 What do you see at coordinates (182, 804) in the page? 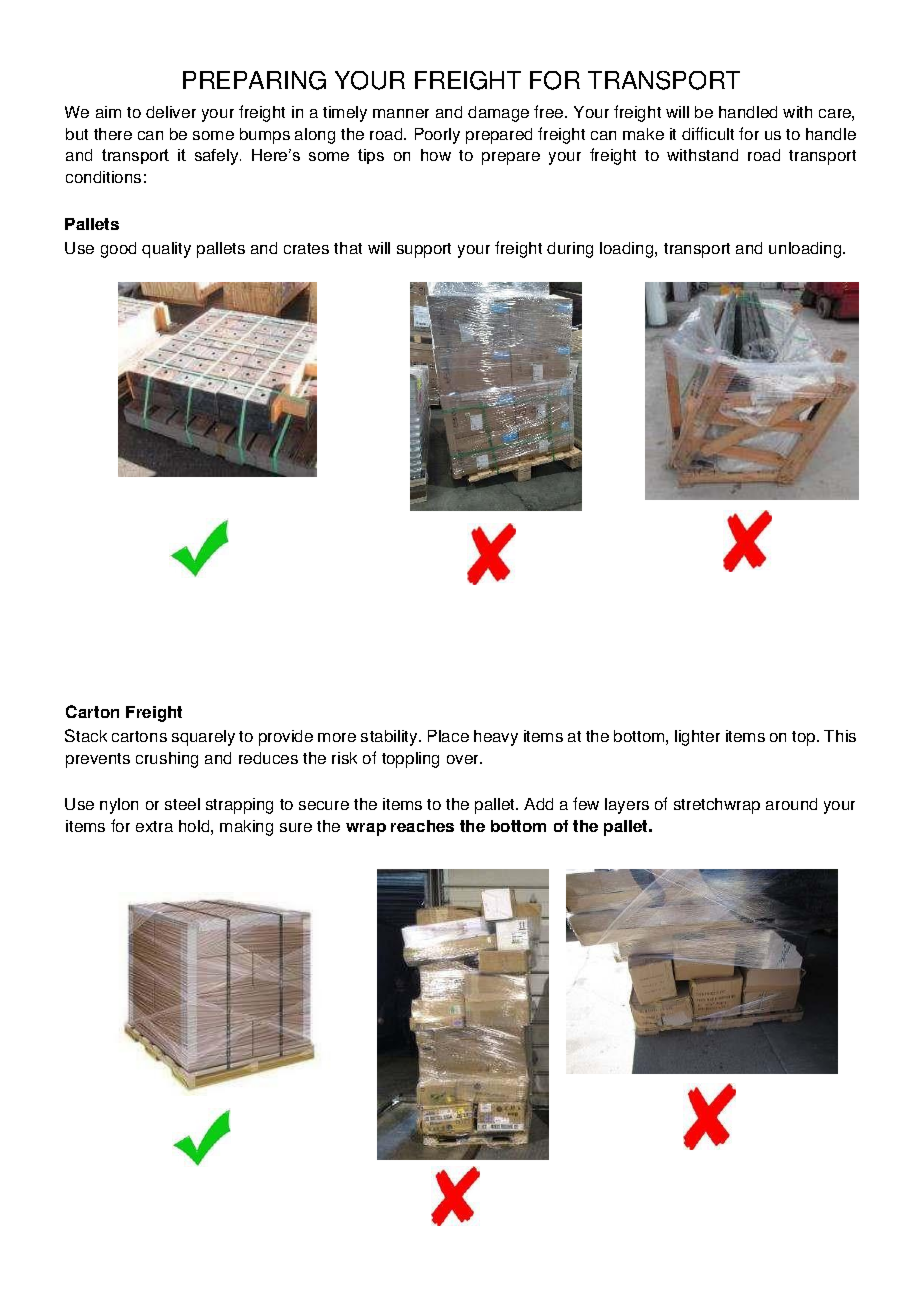
I see `steel` at bounding box center [182, 804].
